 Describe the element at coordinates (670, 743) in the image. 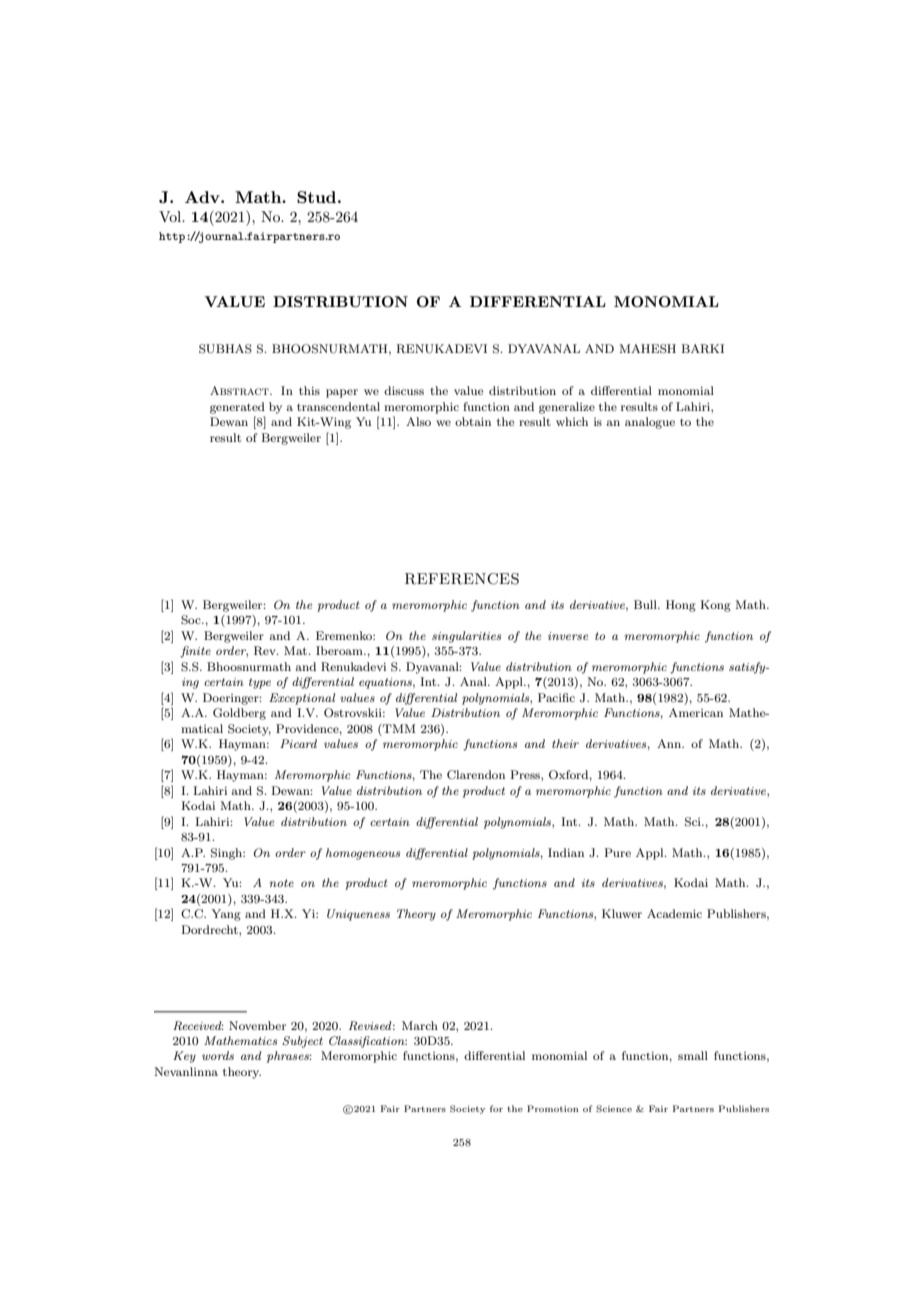

I see `Ann` at that location.
